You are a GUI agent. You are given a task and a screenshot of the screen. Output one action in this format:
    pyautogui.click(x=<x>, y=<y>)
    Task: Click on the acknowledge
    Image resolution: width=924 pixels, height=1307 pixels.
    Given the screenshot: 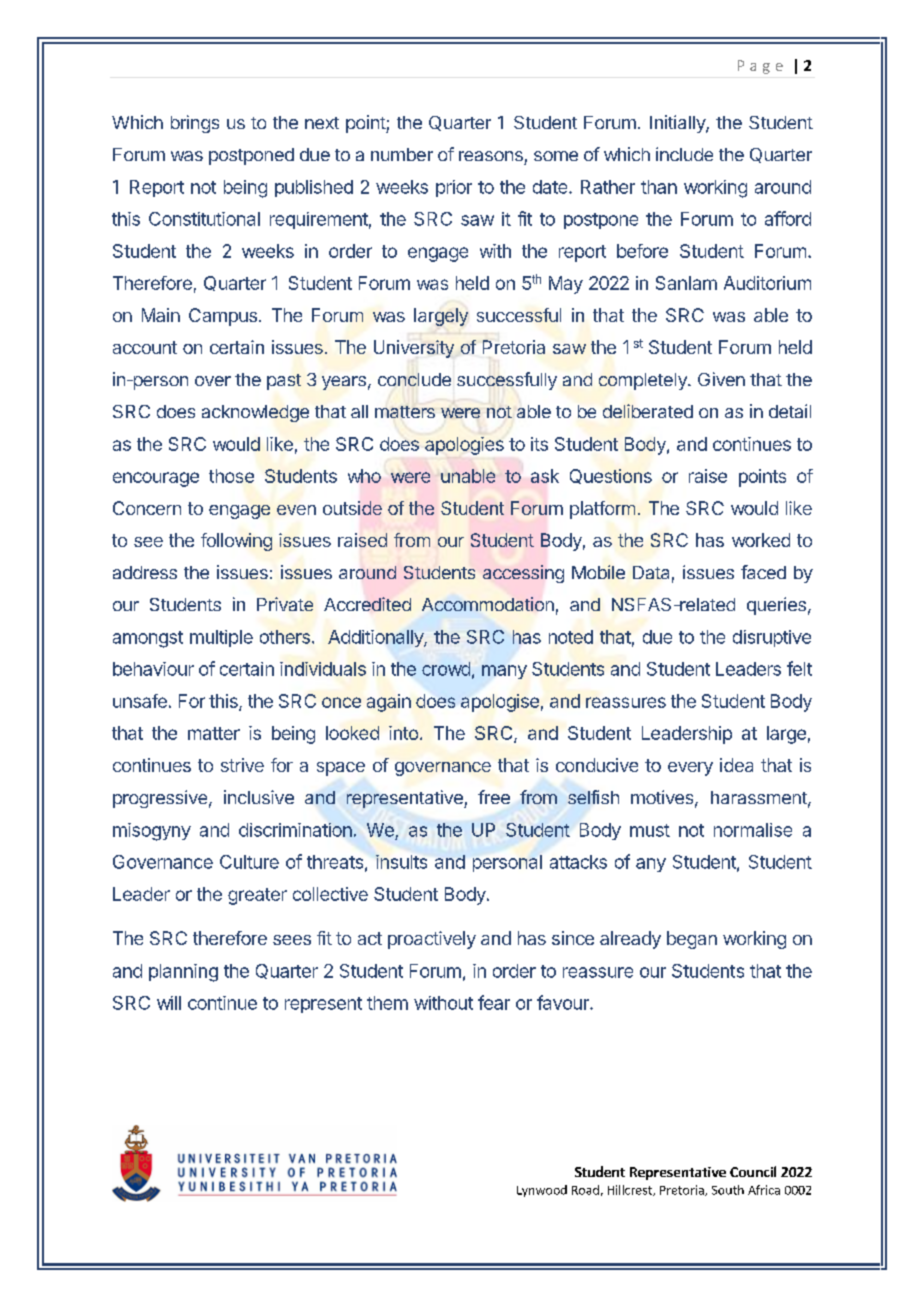 What is the action you would take?
    pyautogui.click(x=255, y=413)
